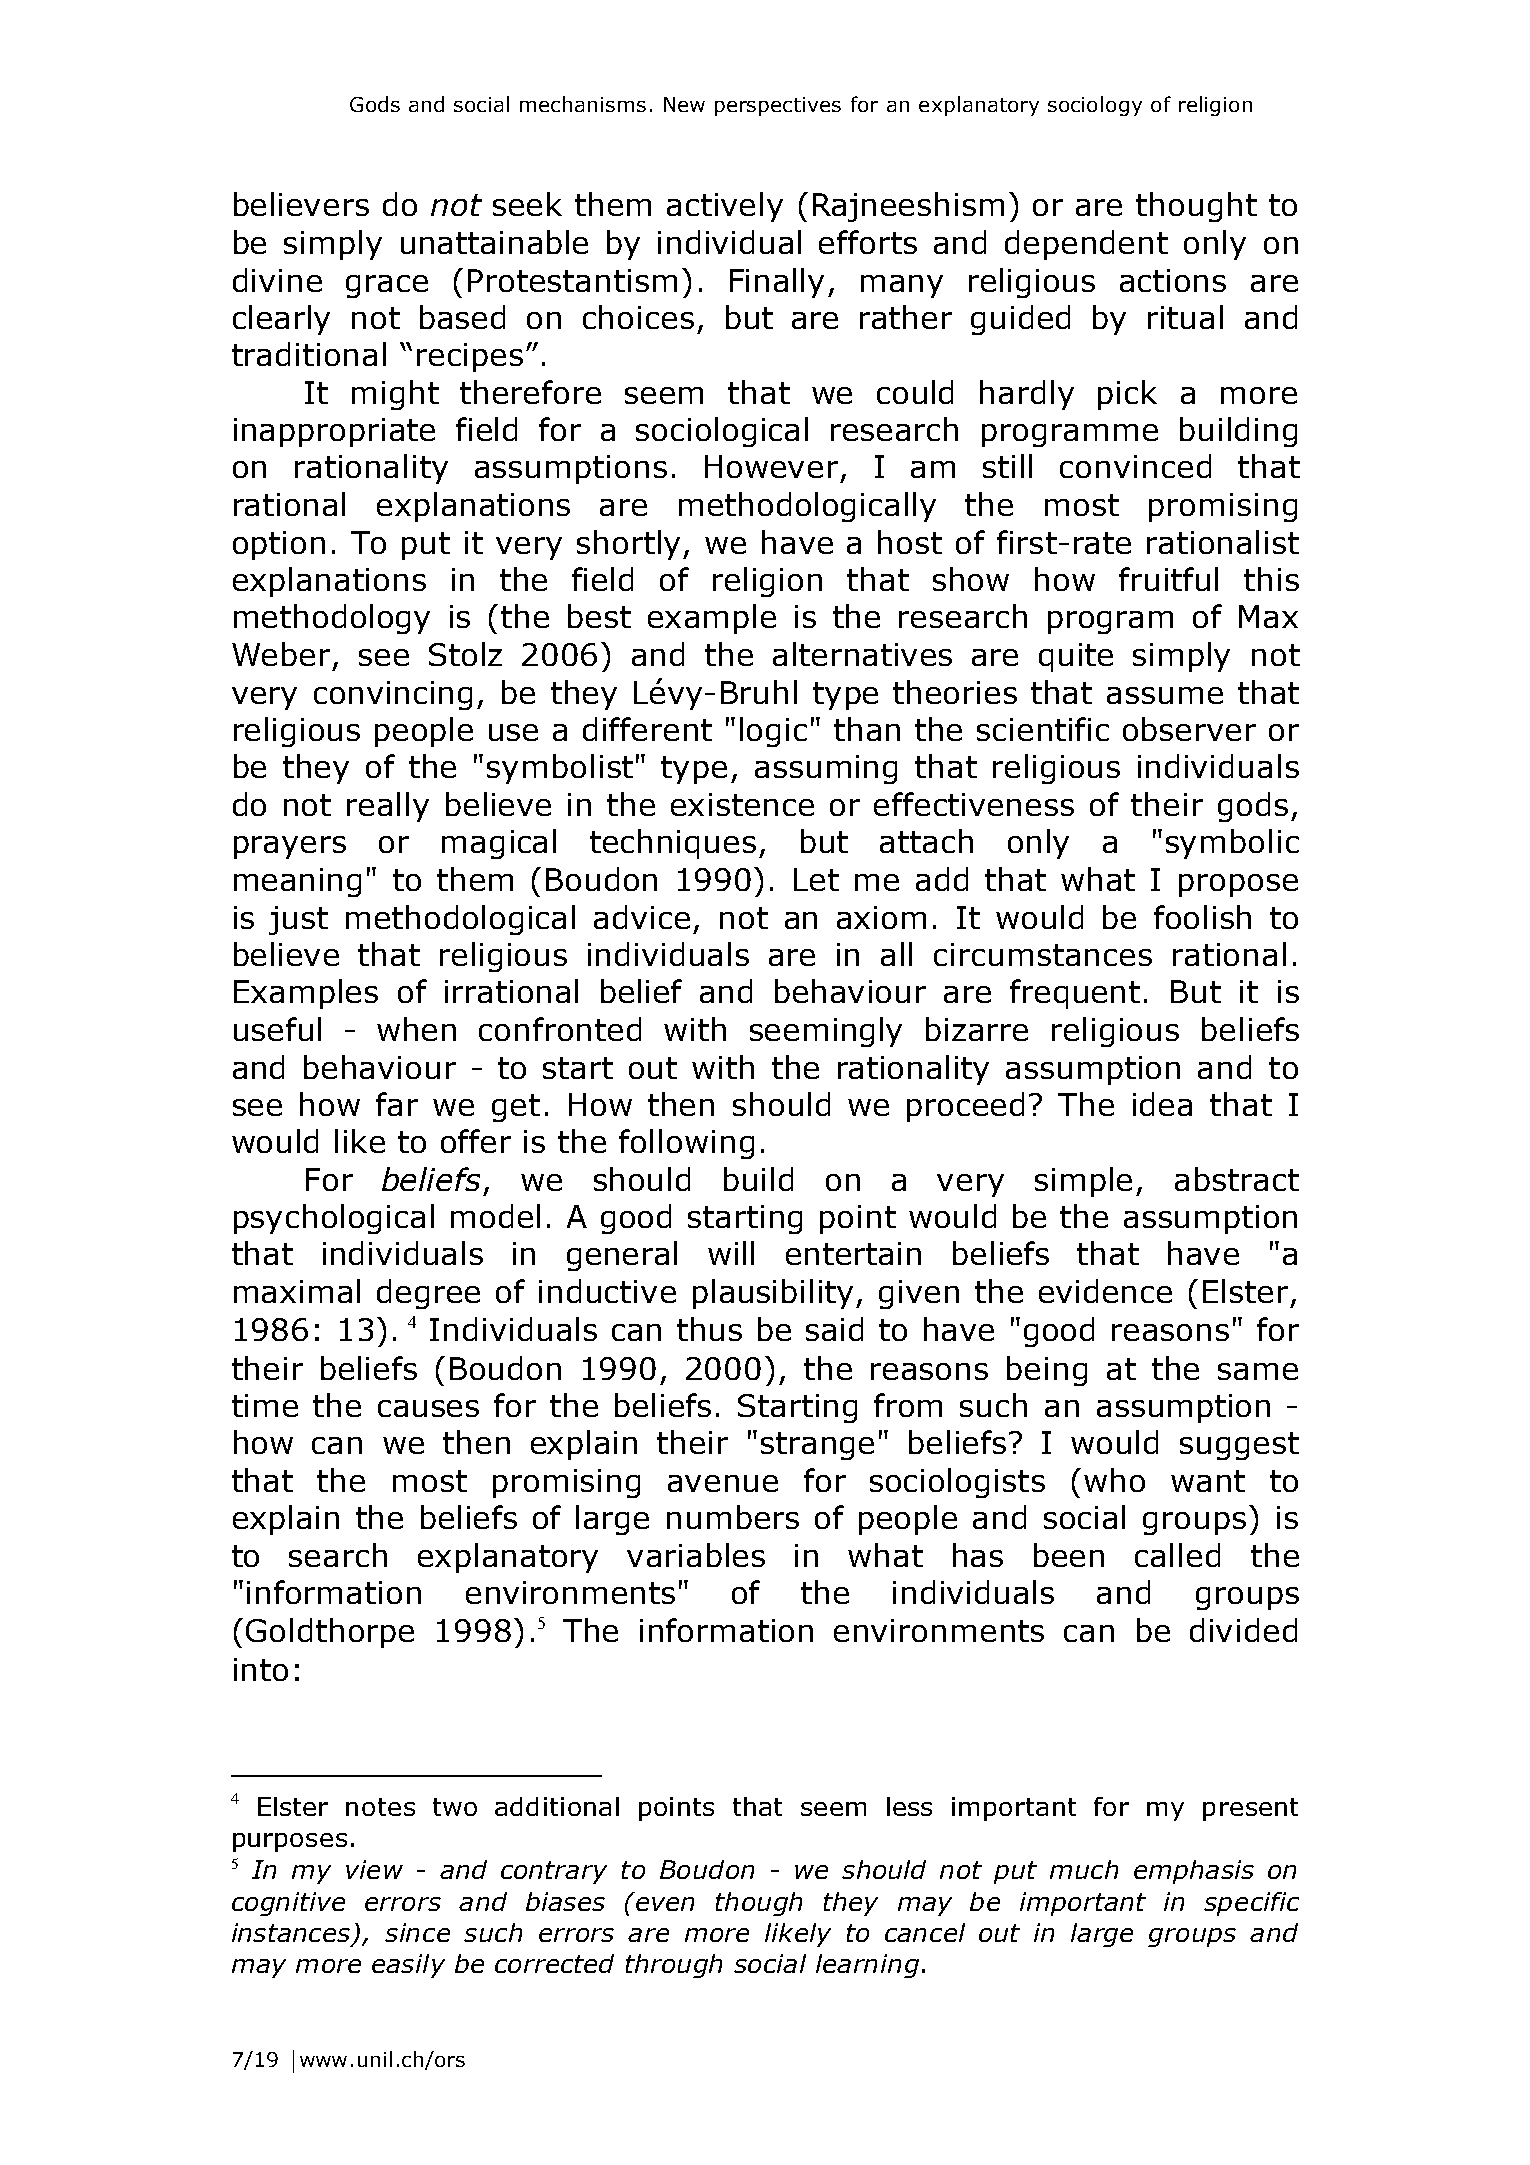 This image has height=2165, width=1530. Describe the element at coordinates (417, 1932) in the image. I see `since` at that location.
